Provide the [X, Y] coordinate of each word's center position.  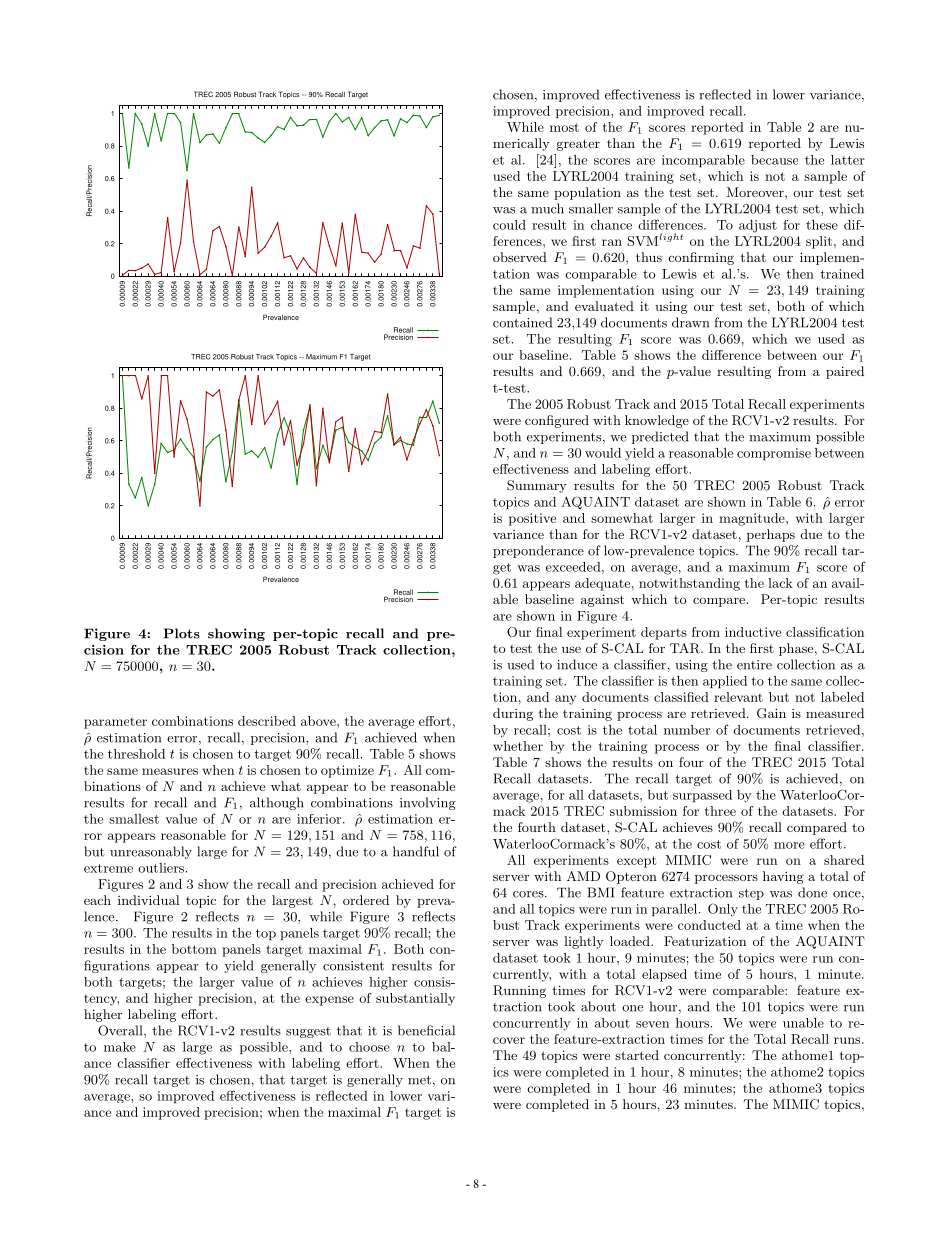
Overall [121, 1031]
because [774, 160]
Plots [182, 633]
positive [532, 519]
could [509, 225]
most [564, 127]
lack [780, 583]
